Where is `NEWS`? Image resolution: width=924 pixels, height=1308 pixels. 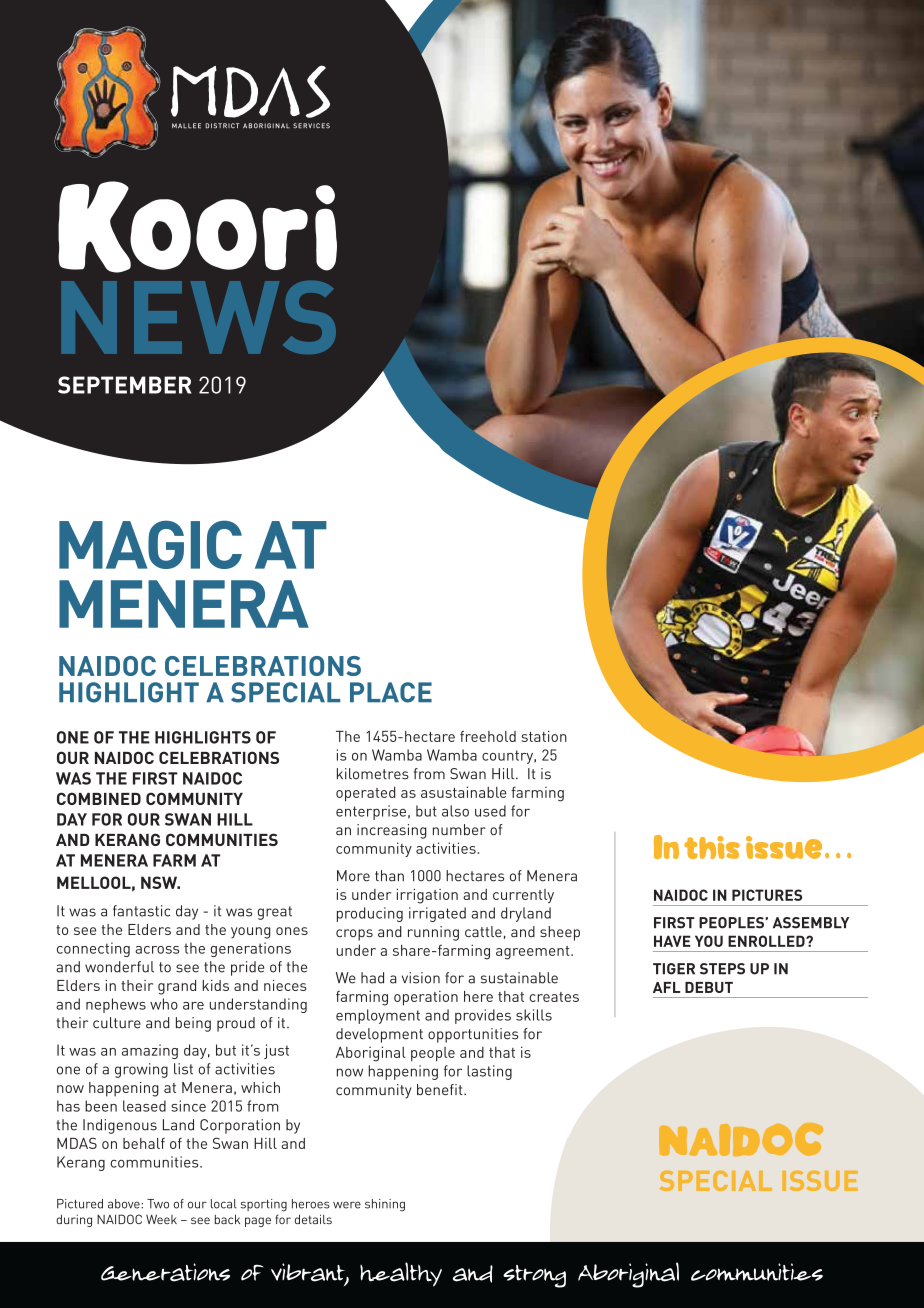 NEWS is located at coordinates (198, 317).
